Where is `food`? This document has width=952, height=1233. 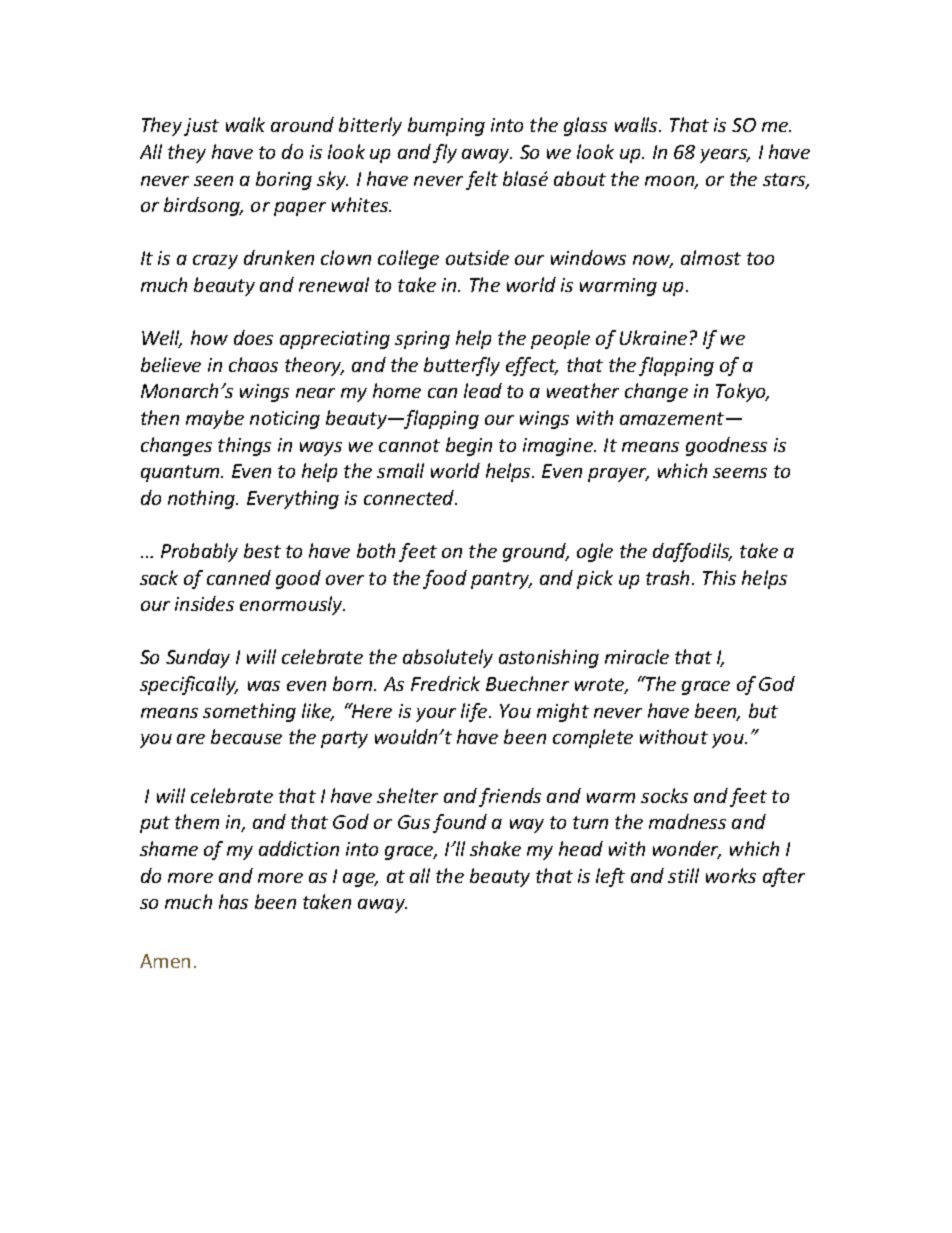
food is located at coordinates (445, 579).
